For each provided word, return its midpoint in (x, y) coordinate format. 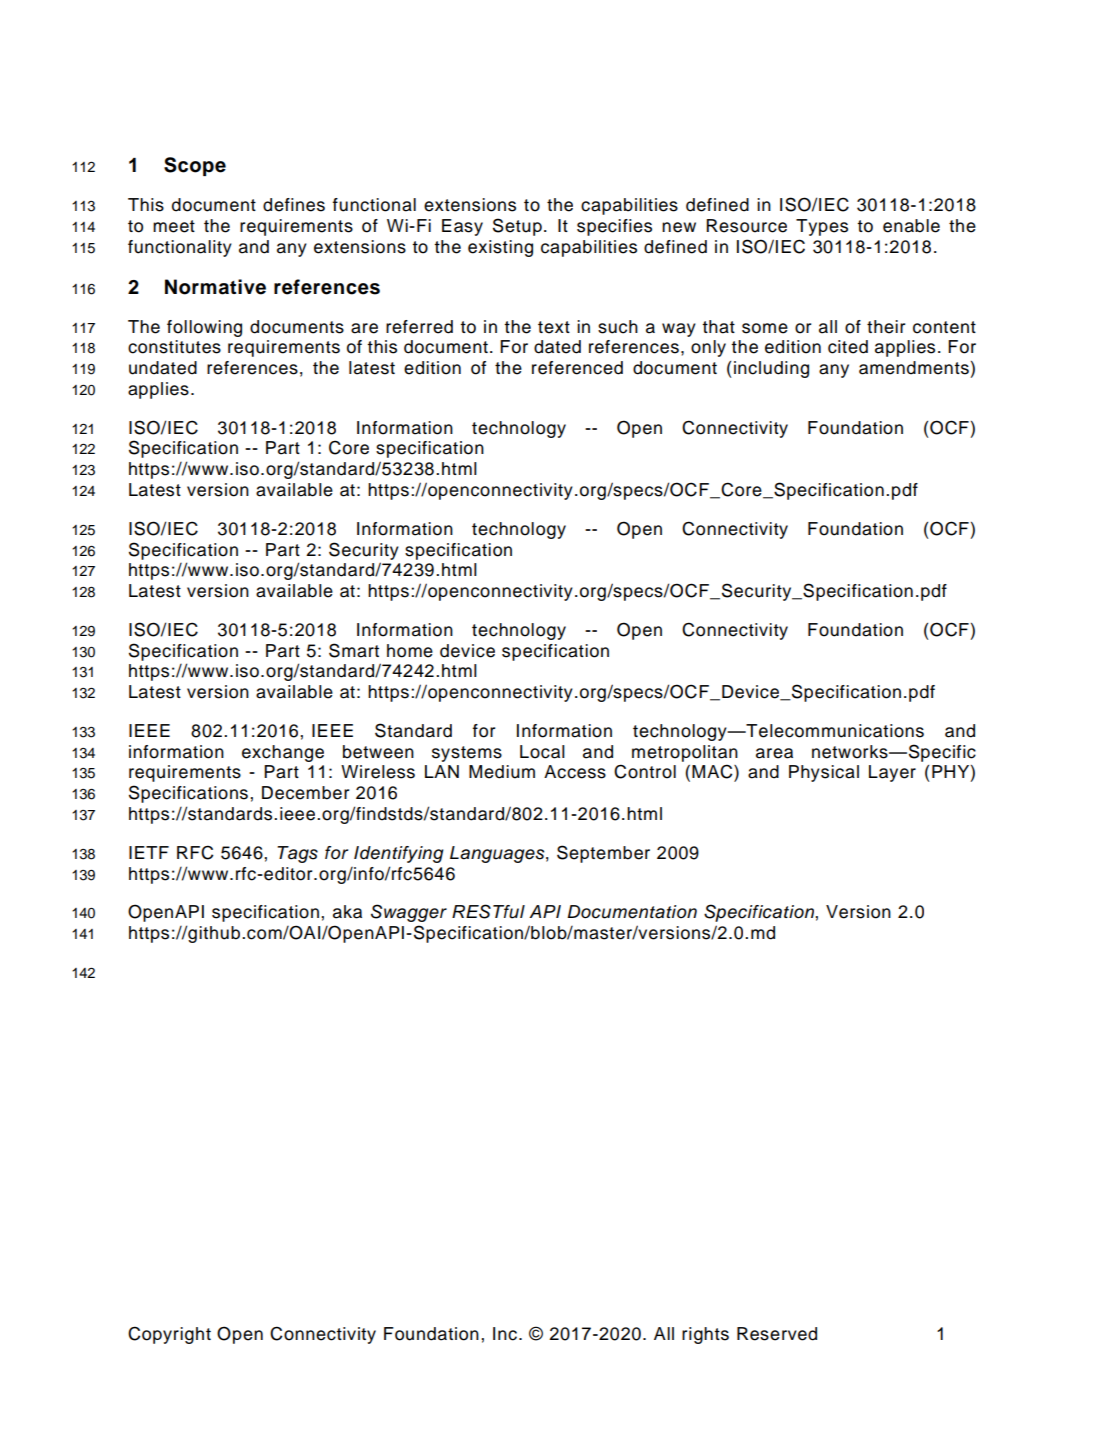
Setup (517, 227)
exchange (283, 753)
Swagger (409, 913)
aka (347, 912)
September (603, 854)
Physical (824, 773)
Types (822, 227)
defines (294, 205)
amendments (914, 368)
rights (705, 1335)
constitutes (174, 347)
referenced (577, 368)
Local (542, 752)
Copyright (169, 1335)
